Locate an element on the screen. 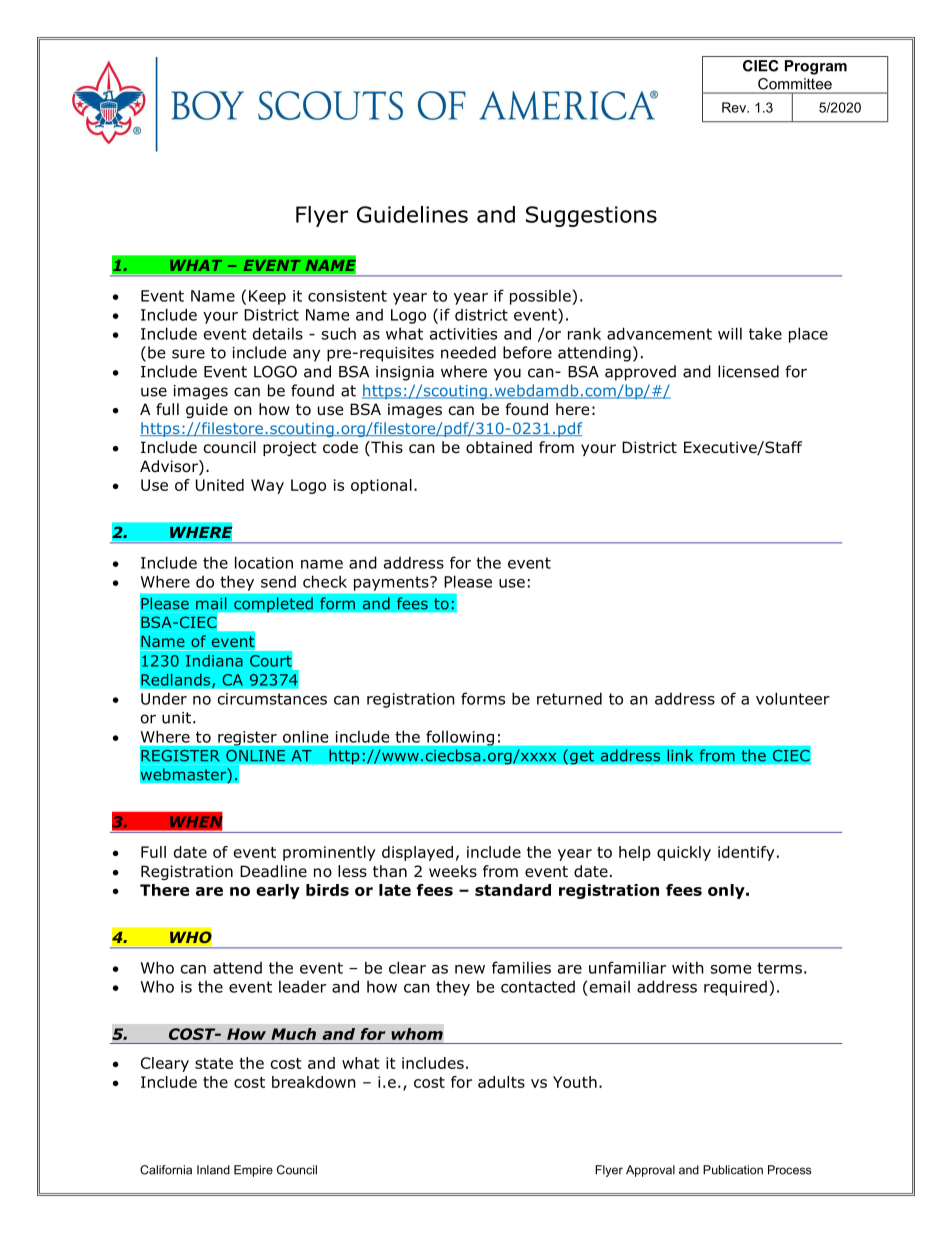  Deadline is located at coordinates (273, 871).
